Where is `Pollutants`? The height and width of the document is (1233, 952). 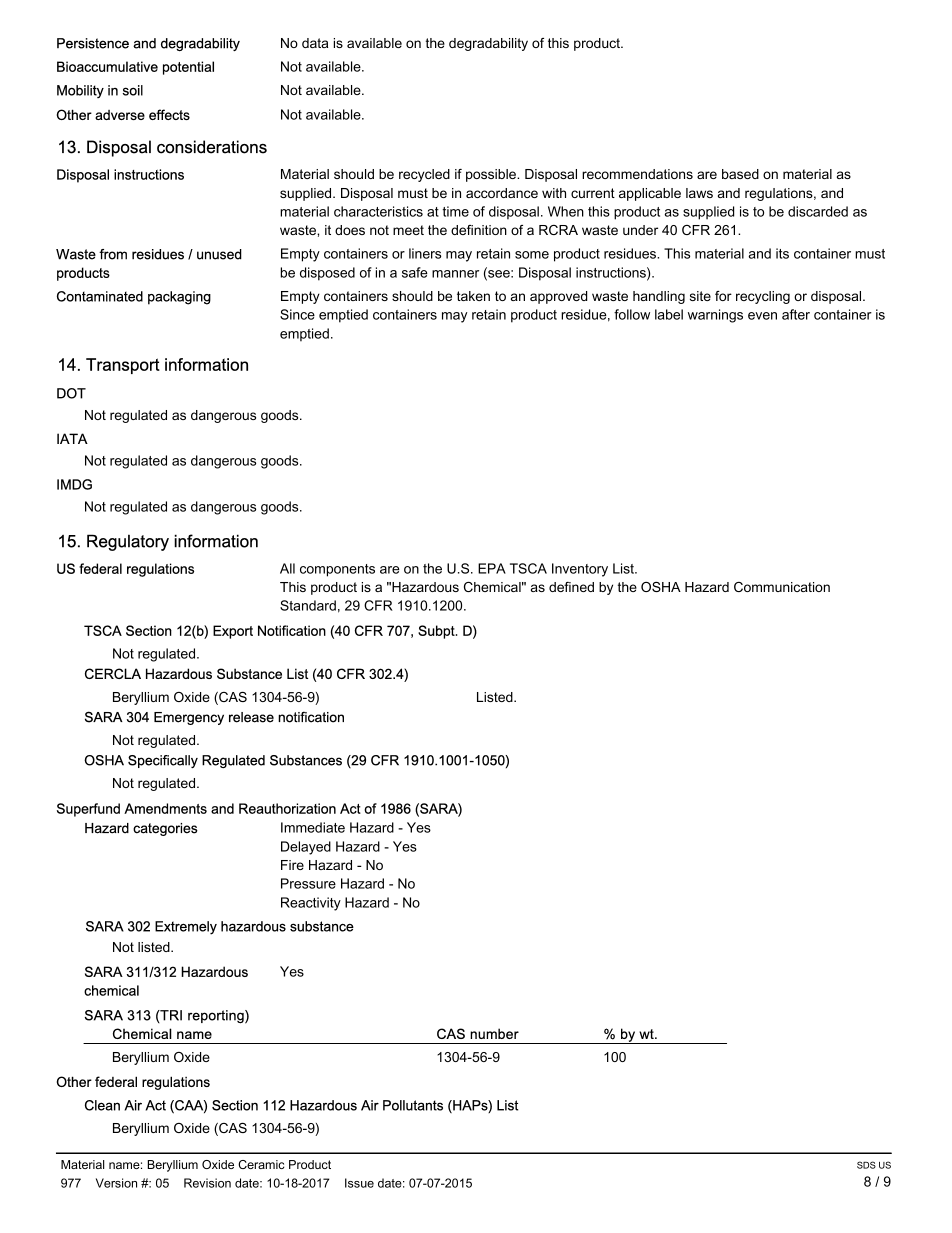
Pollutants is located at coordinates (413, 1105).
